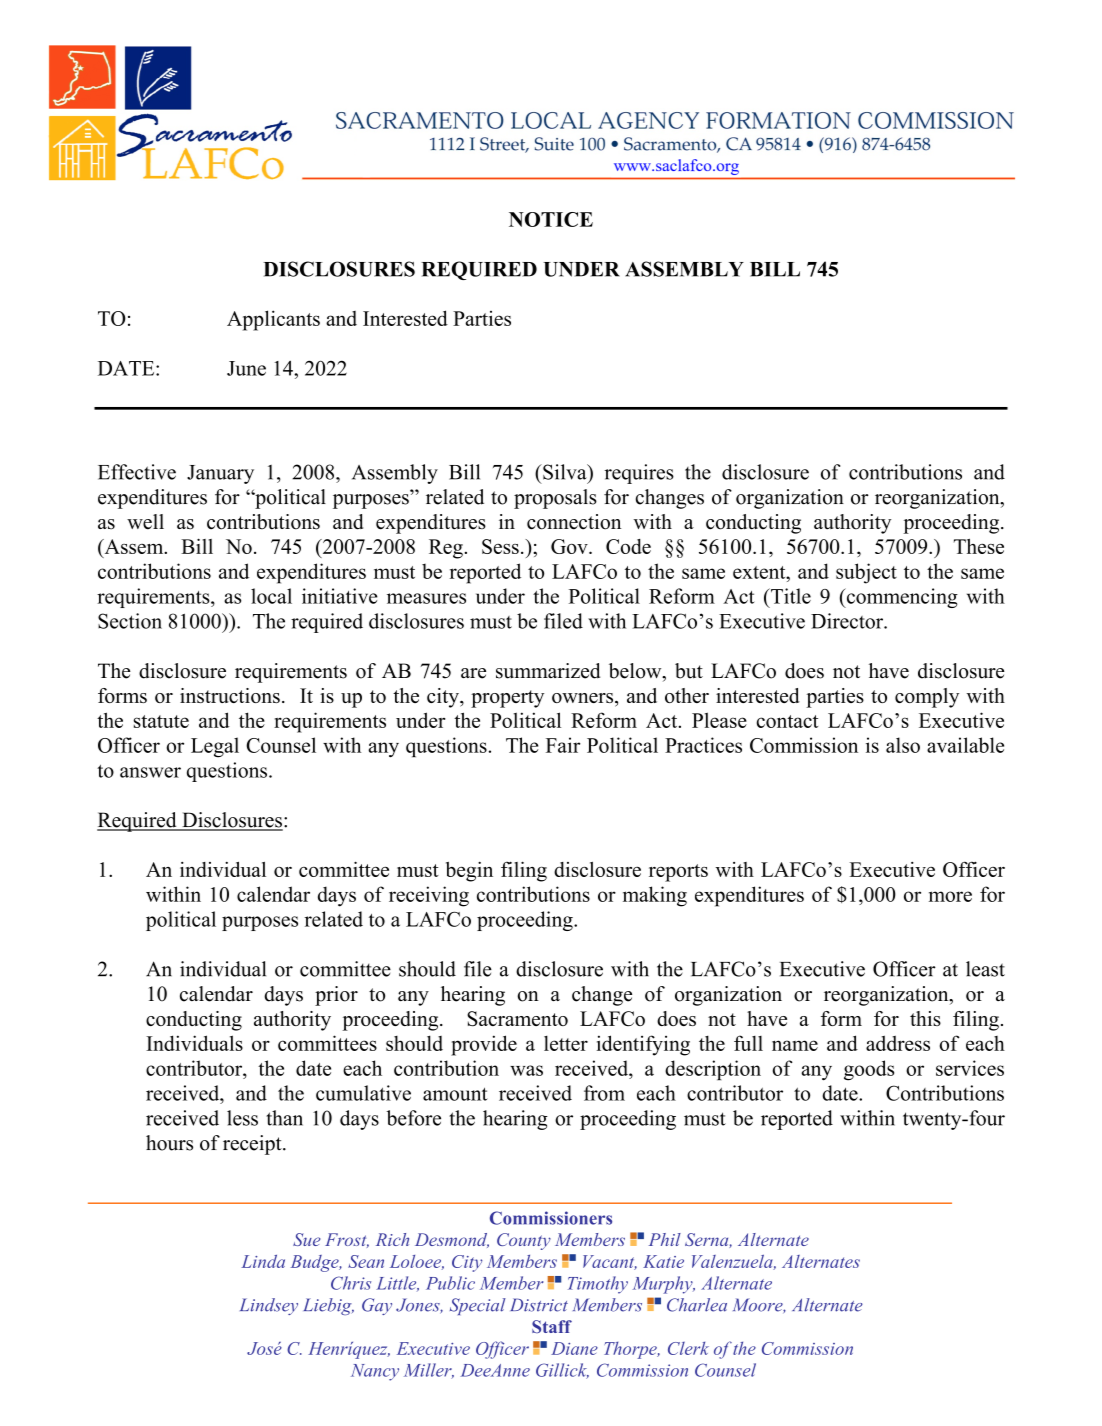 Image resolution: width=1102 pixels, height=1426 pixels. What do you see at coordinates (574, 522) in the screenshot?
I see `connection` at bounding box center [574, 522].
